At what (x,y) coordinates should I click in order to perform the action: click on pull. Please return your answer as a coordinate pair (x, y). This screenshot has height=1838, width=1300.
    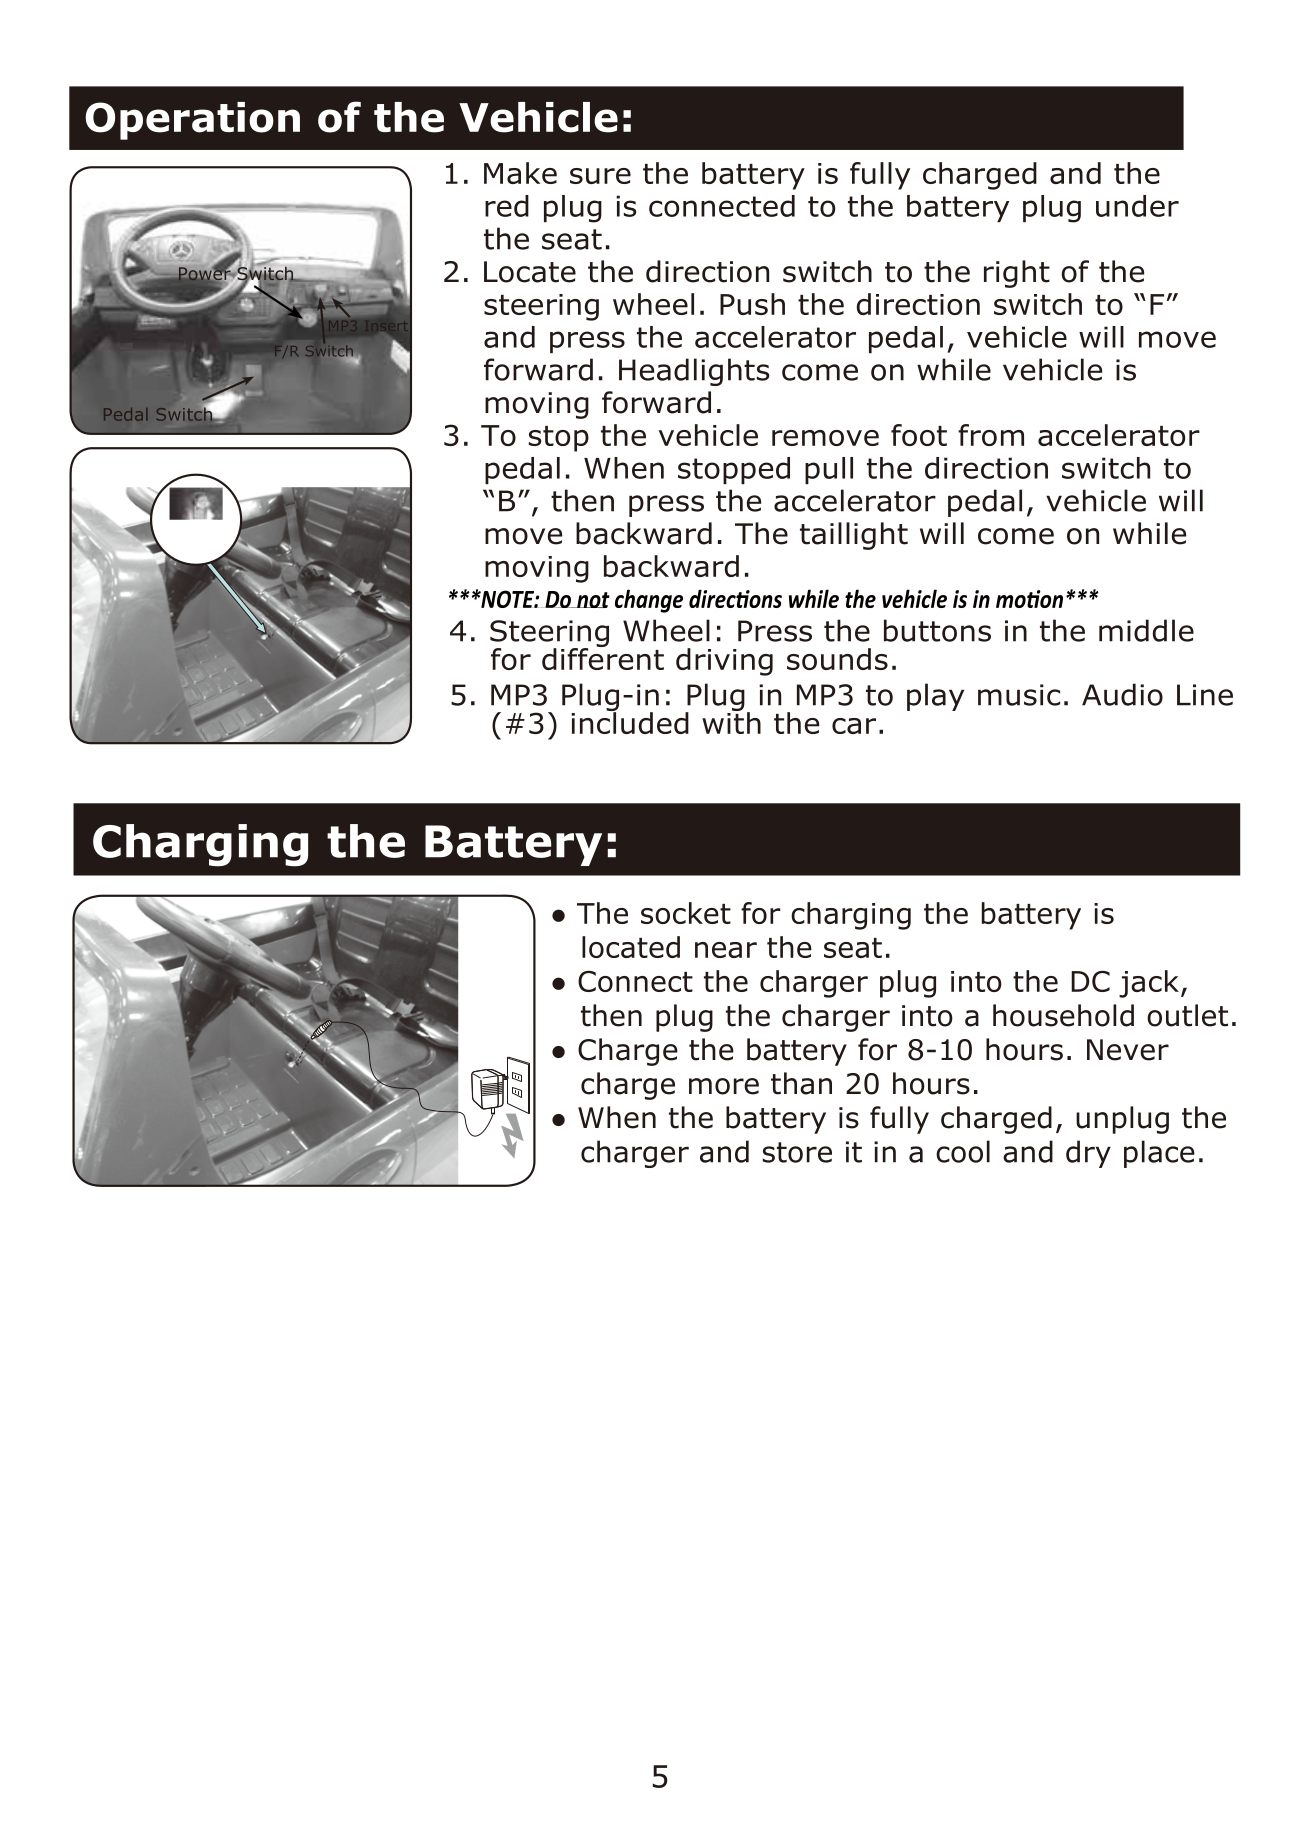
    Looking at the image, I should click on (829, 470).
